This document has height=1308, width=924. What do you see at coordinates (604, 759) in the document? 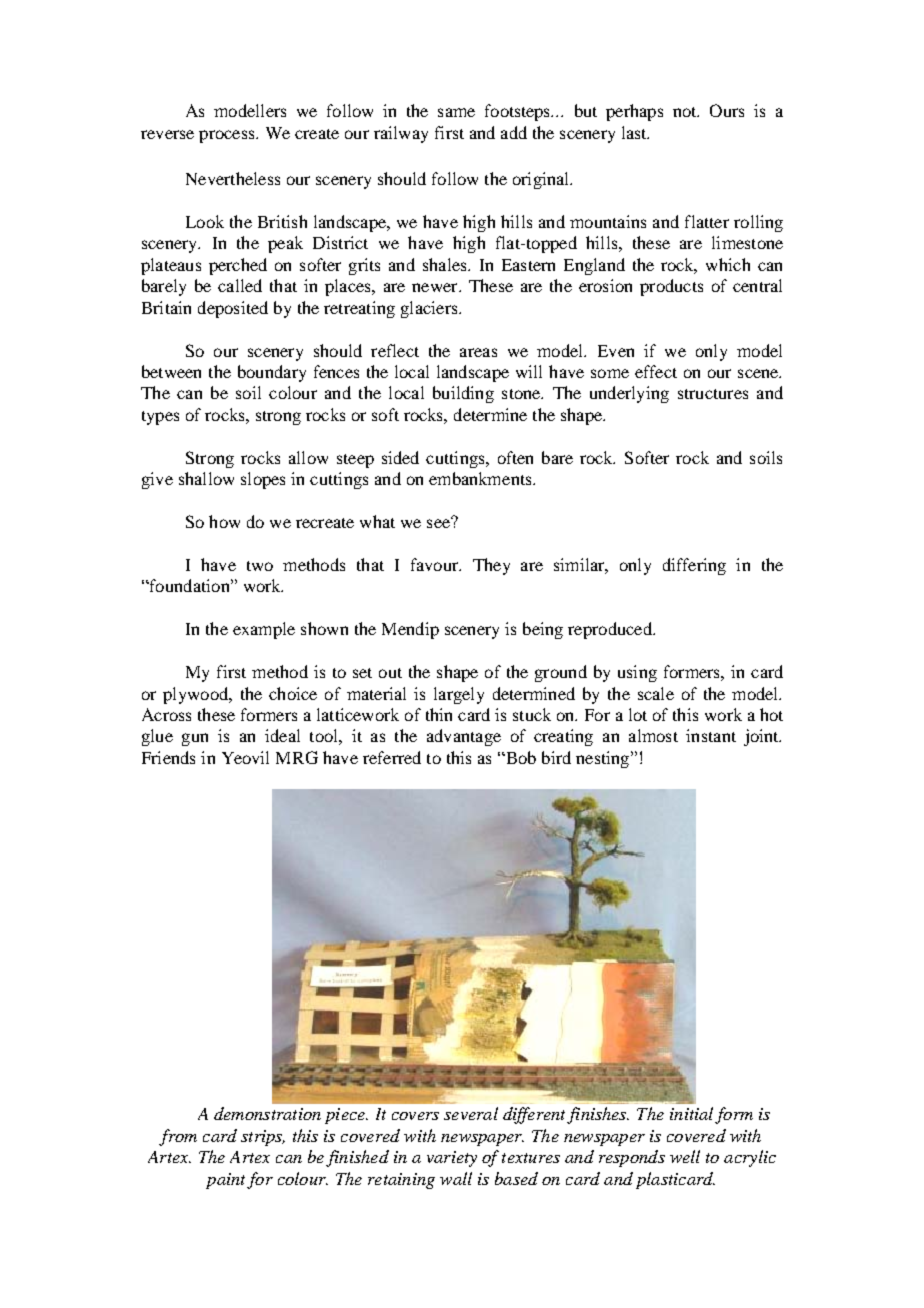
I see `nesting` at bounding box center [604, 759].
